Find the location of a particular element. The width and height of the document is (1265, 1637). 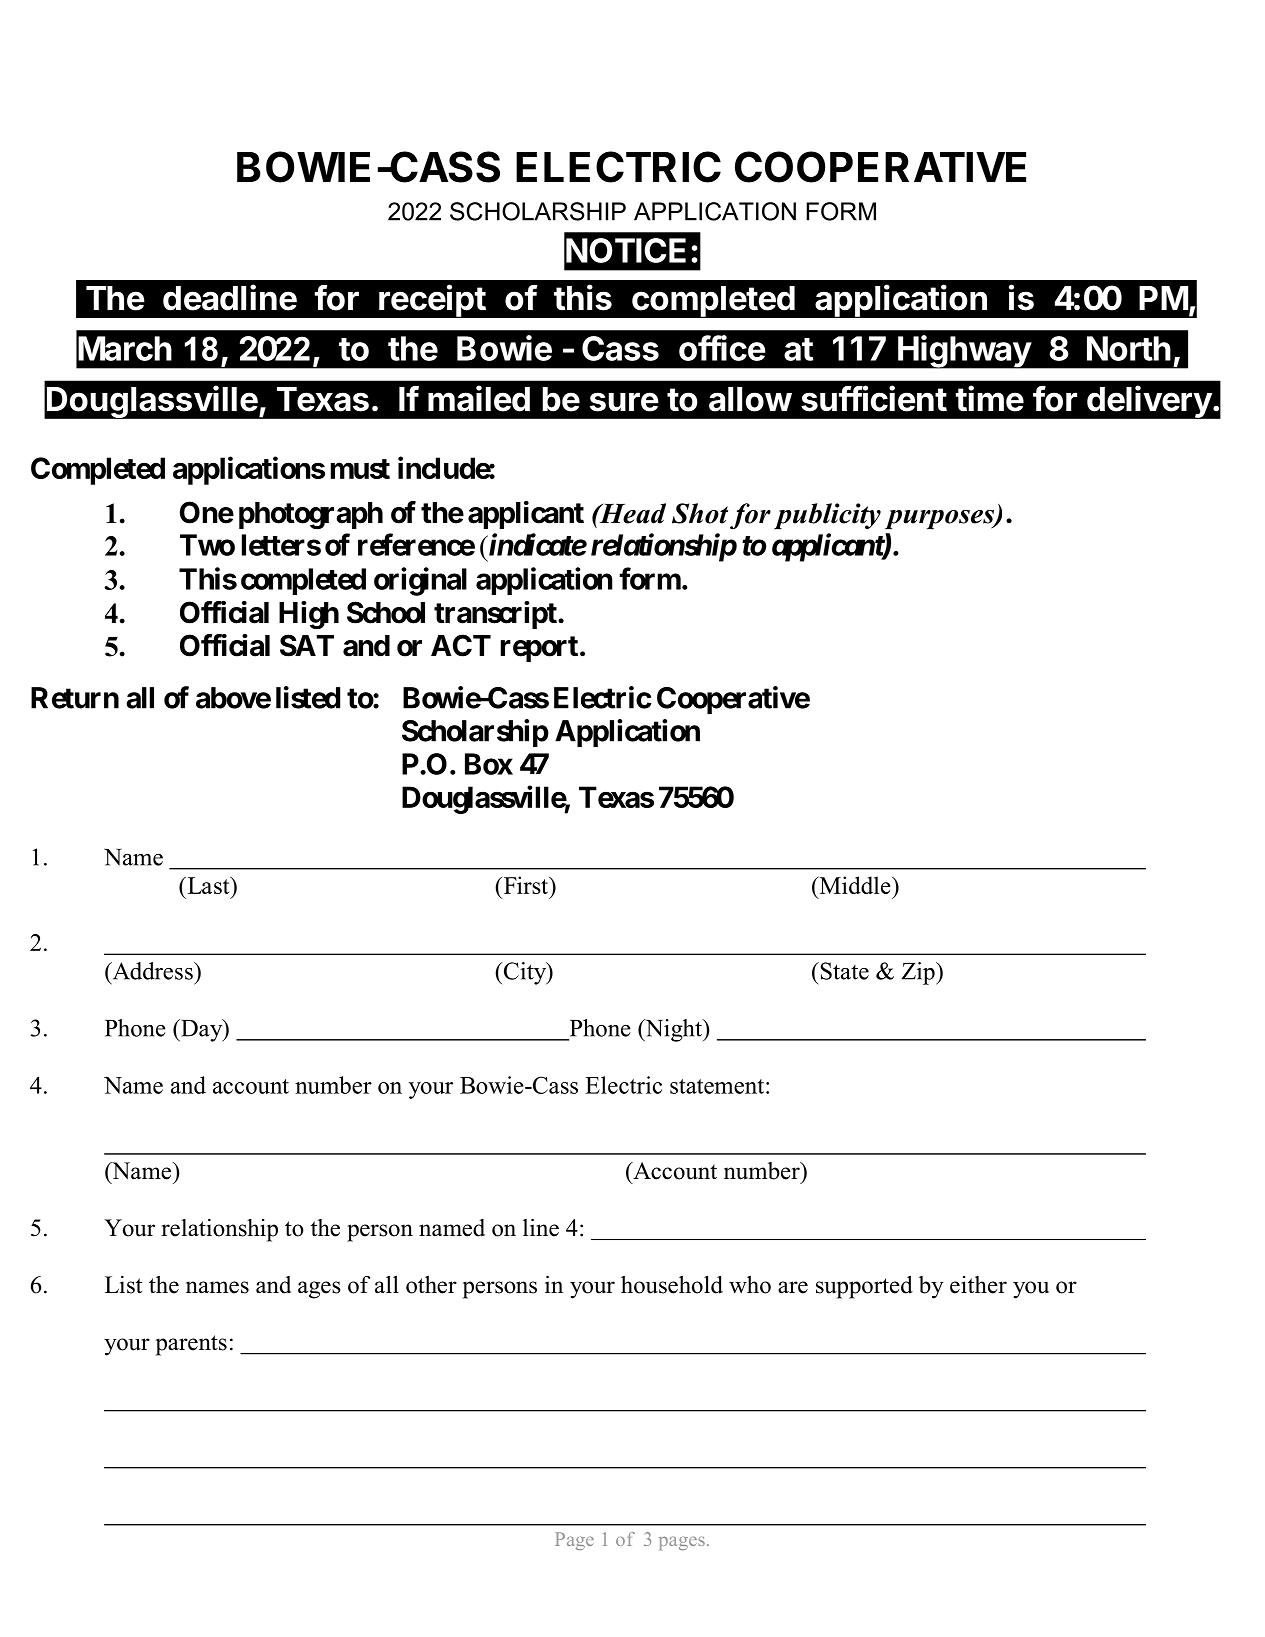

sure is located at coordinates (624, 402).
